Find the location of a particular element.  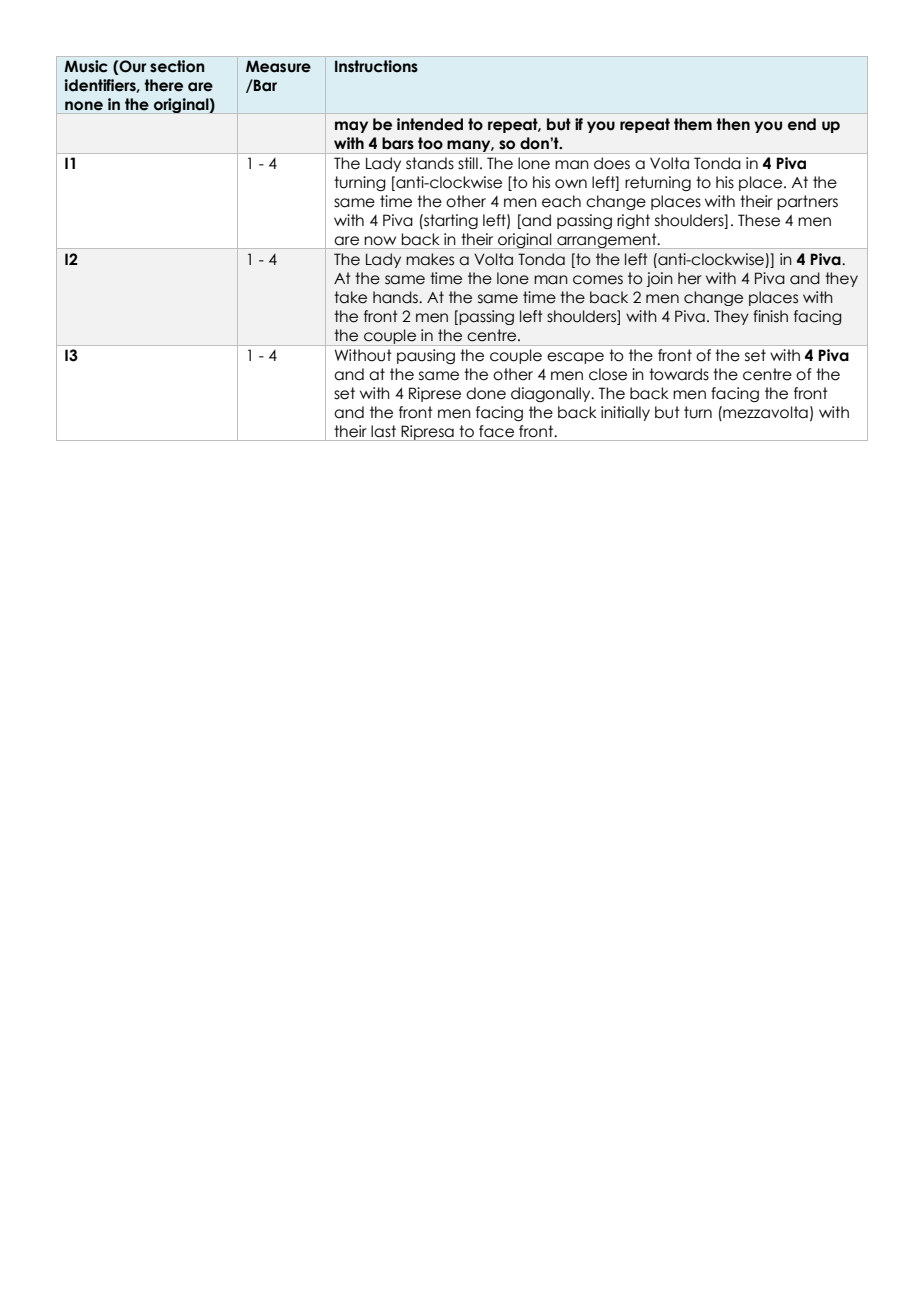

then is located at coordinates (733, 124).
